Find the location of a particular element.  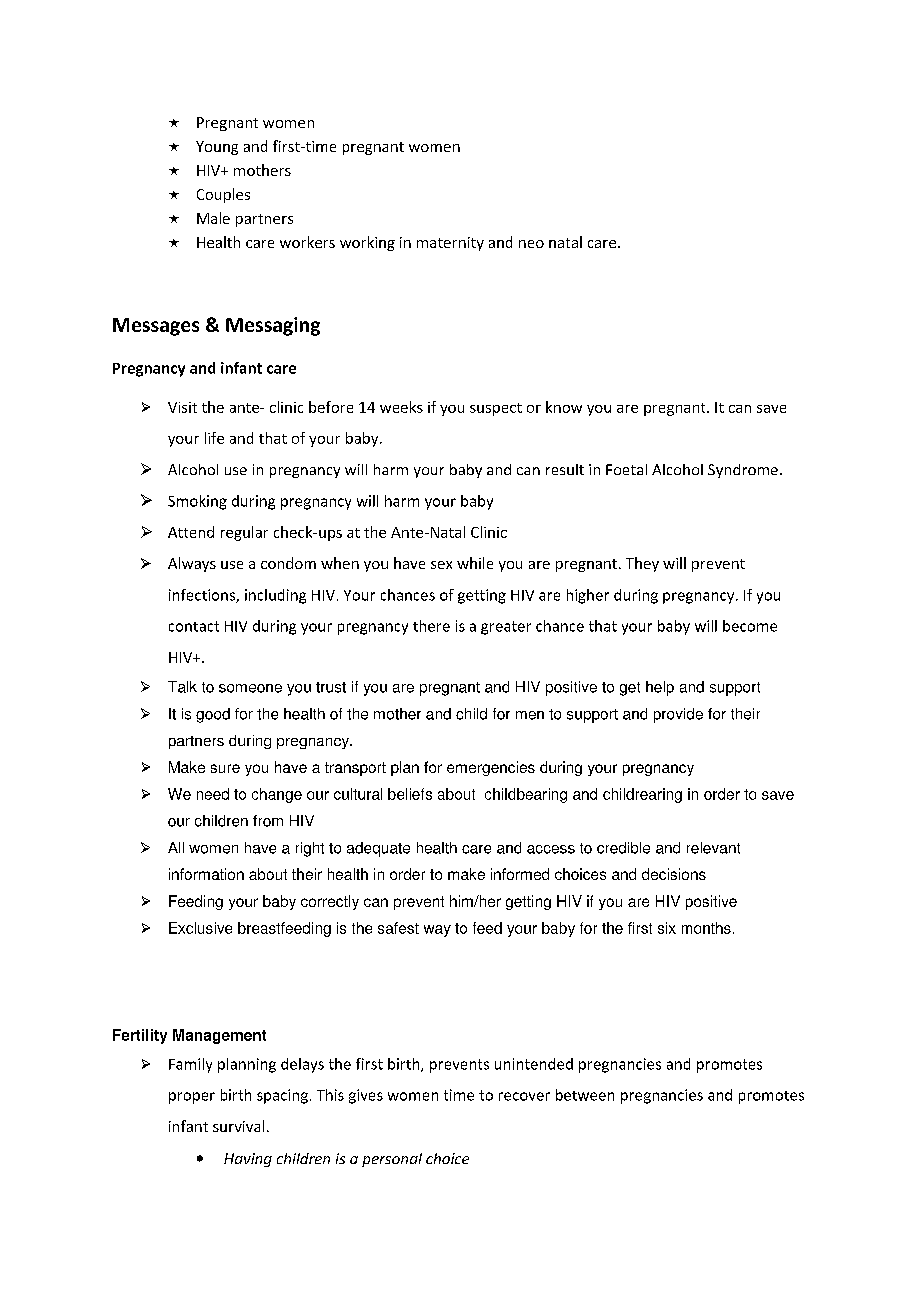

personal is located at coordinates (392, 1160).
